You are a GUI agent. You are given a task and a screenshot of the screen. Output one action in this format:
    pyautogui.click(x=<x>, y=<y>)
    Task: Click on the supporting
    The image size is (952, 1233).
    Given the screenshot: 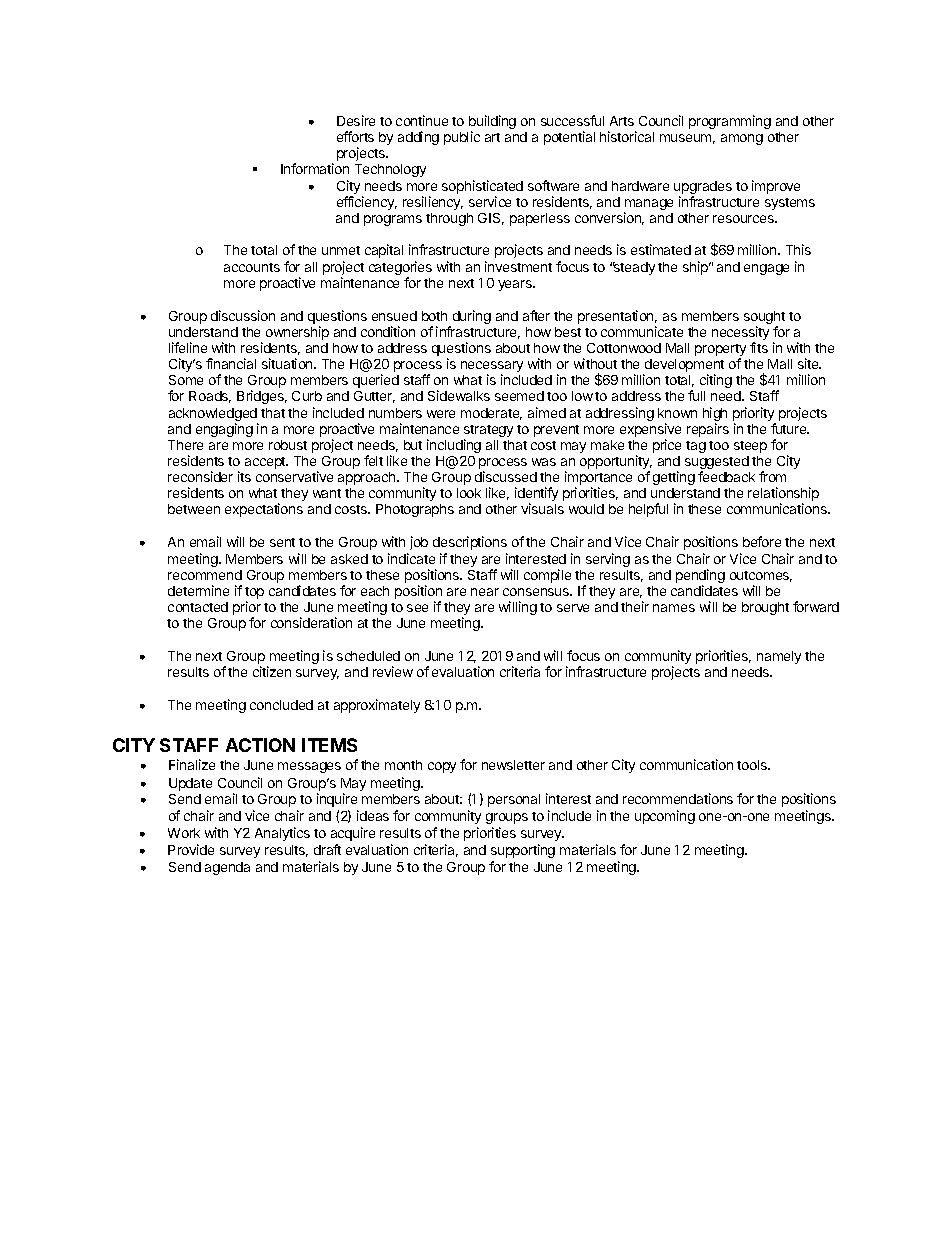 What is the action you would take?
    pyautogui.click(x=523, y=851)
